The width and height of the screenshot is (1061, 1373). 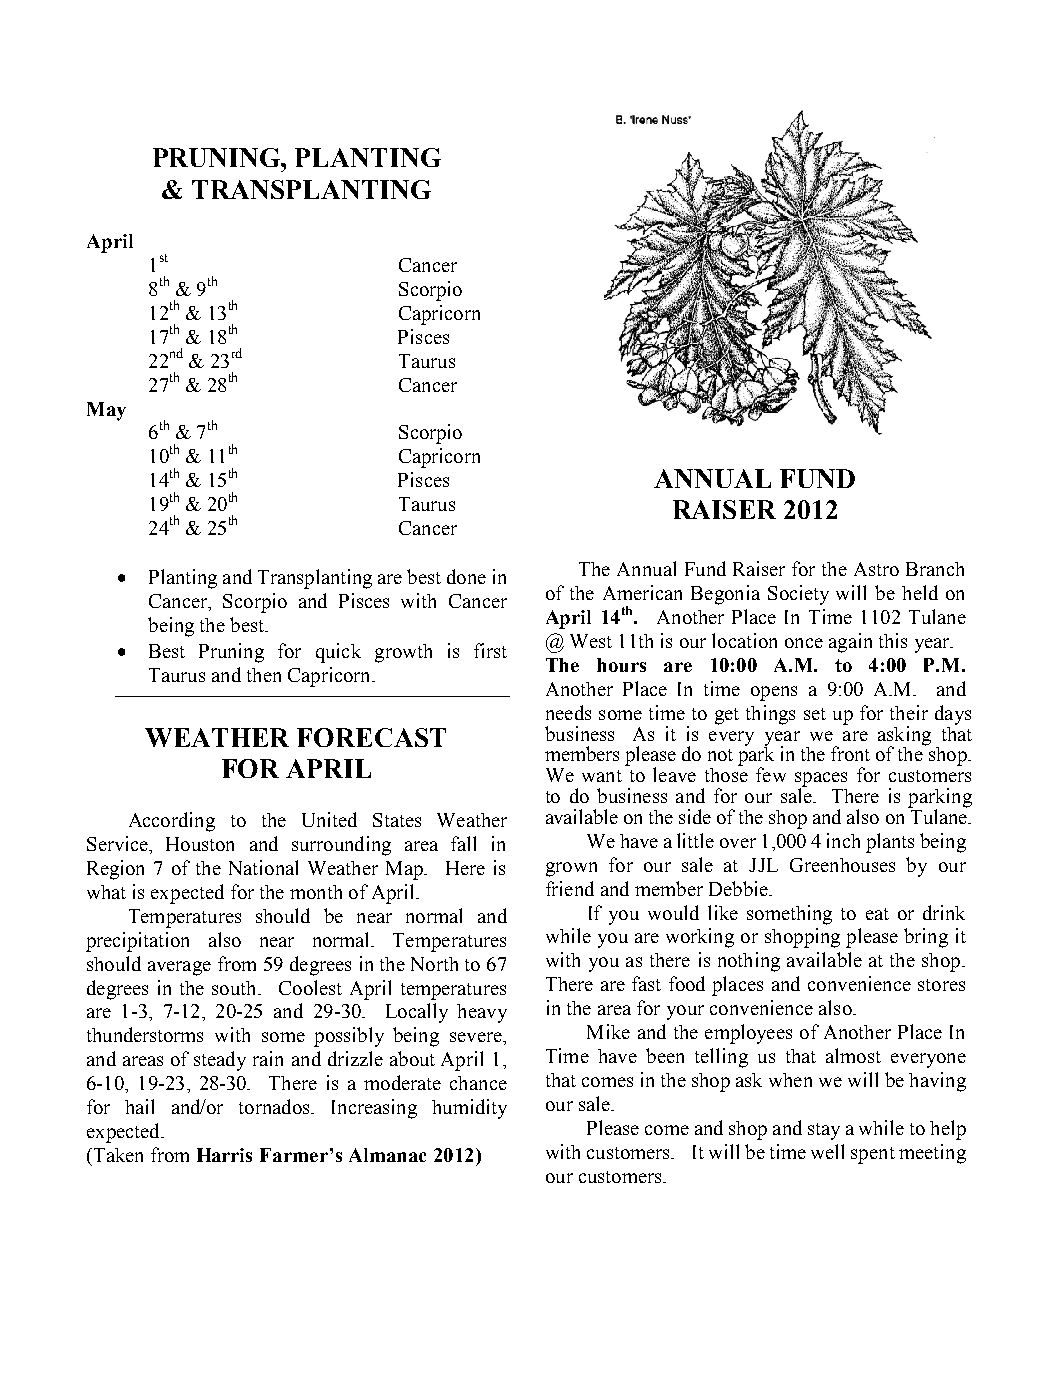 I want to click on done, so click(x=466, y=576).
